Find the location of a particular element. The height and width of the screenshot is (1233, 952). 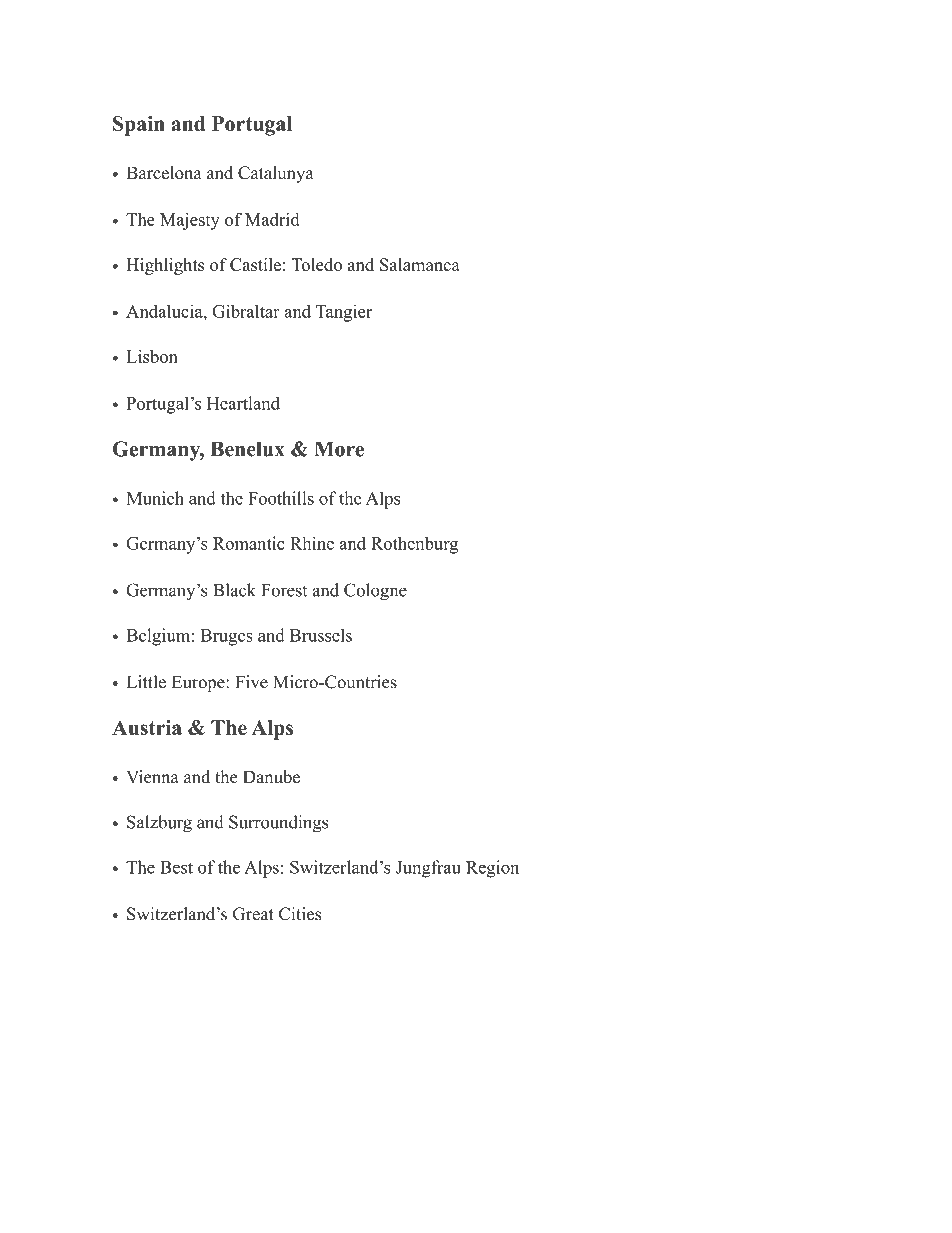

Rothenburg is located at coordinates (414, 545).
